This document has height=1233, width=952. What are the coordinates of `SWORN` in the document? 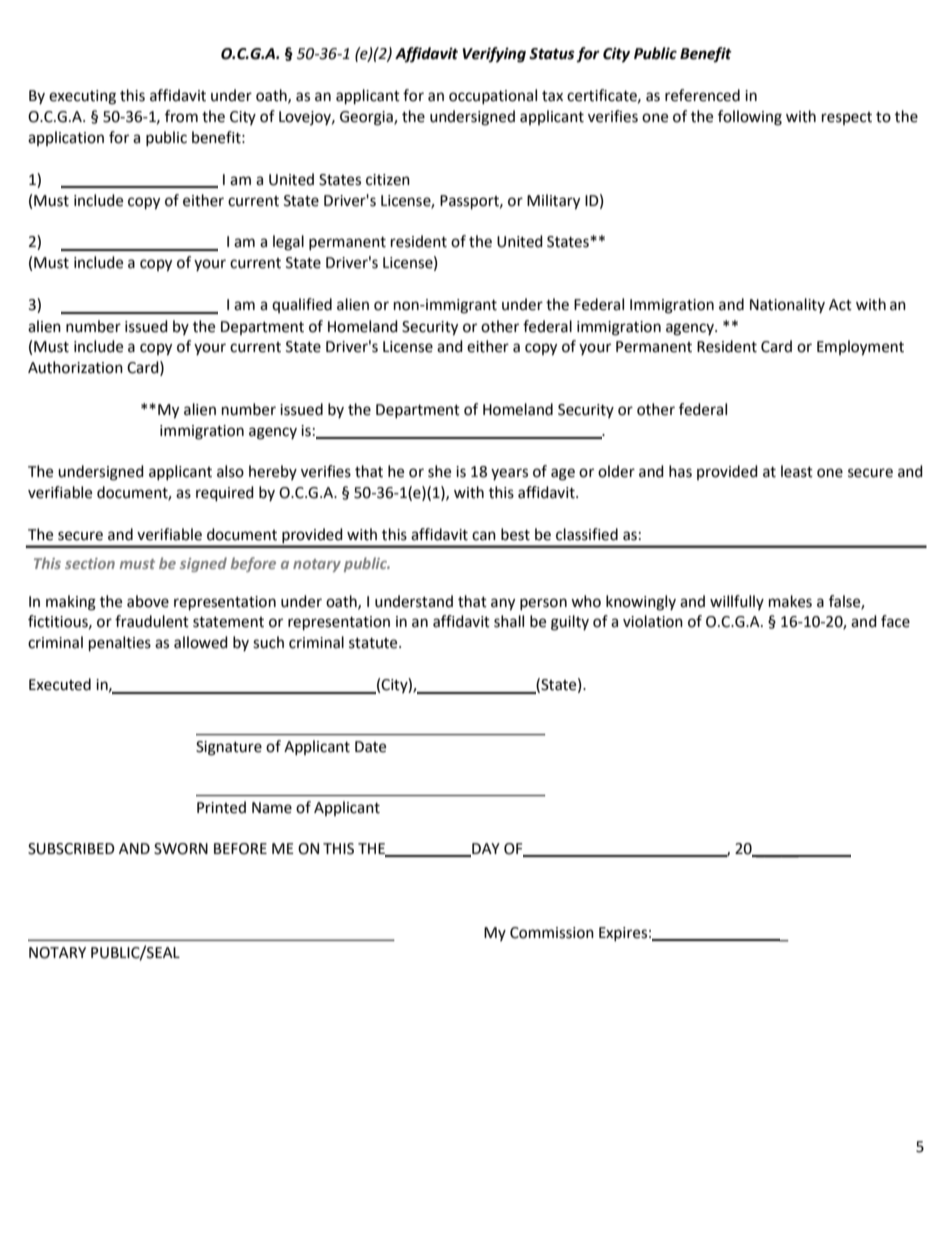 It's located at (181, 849).
